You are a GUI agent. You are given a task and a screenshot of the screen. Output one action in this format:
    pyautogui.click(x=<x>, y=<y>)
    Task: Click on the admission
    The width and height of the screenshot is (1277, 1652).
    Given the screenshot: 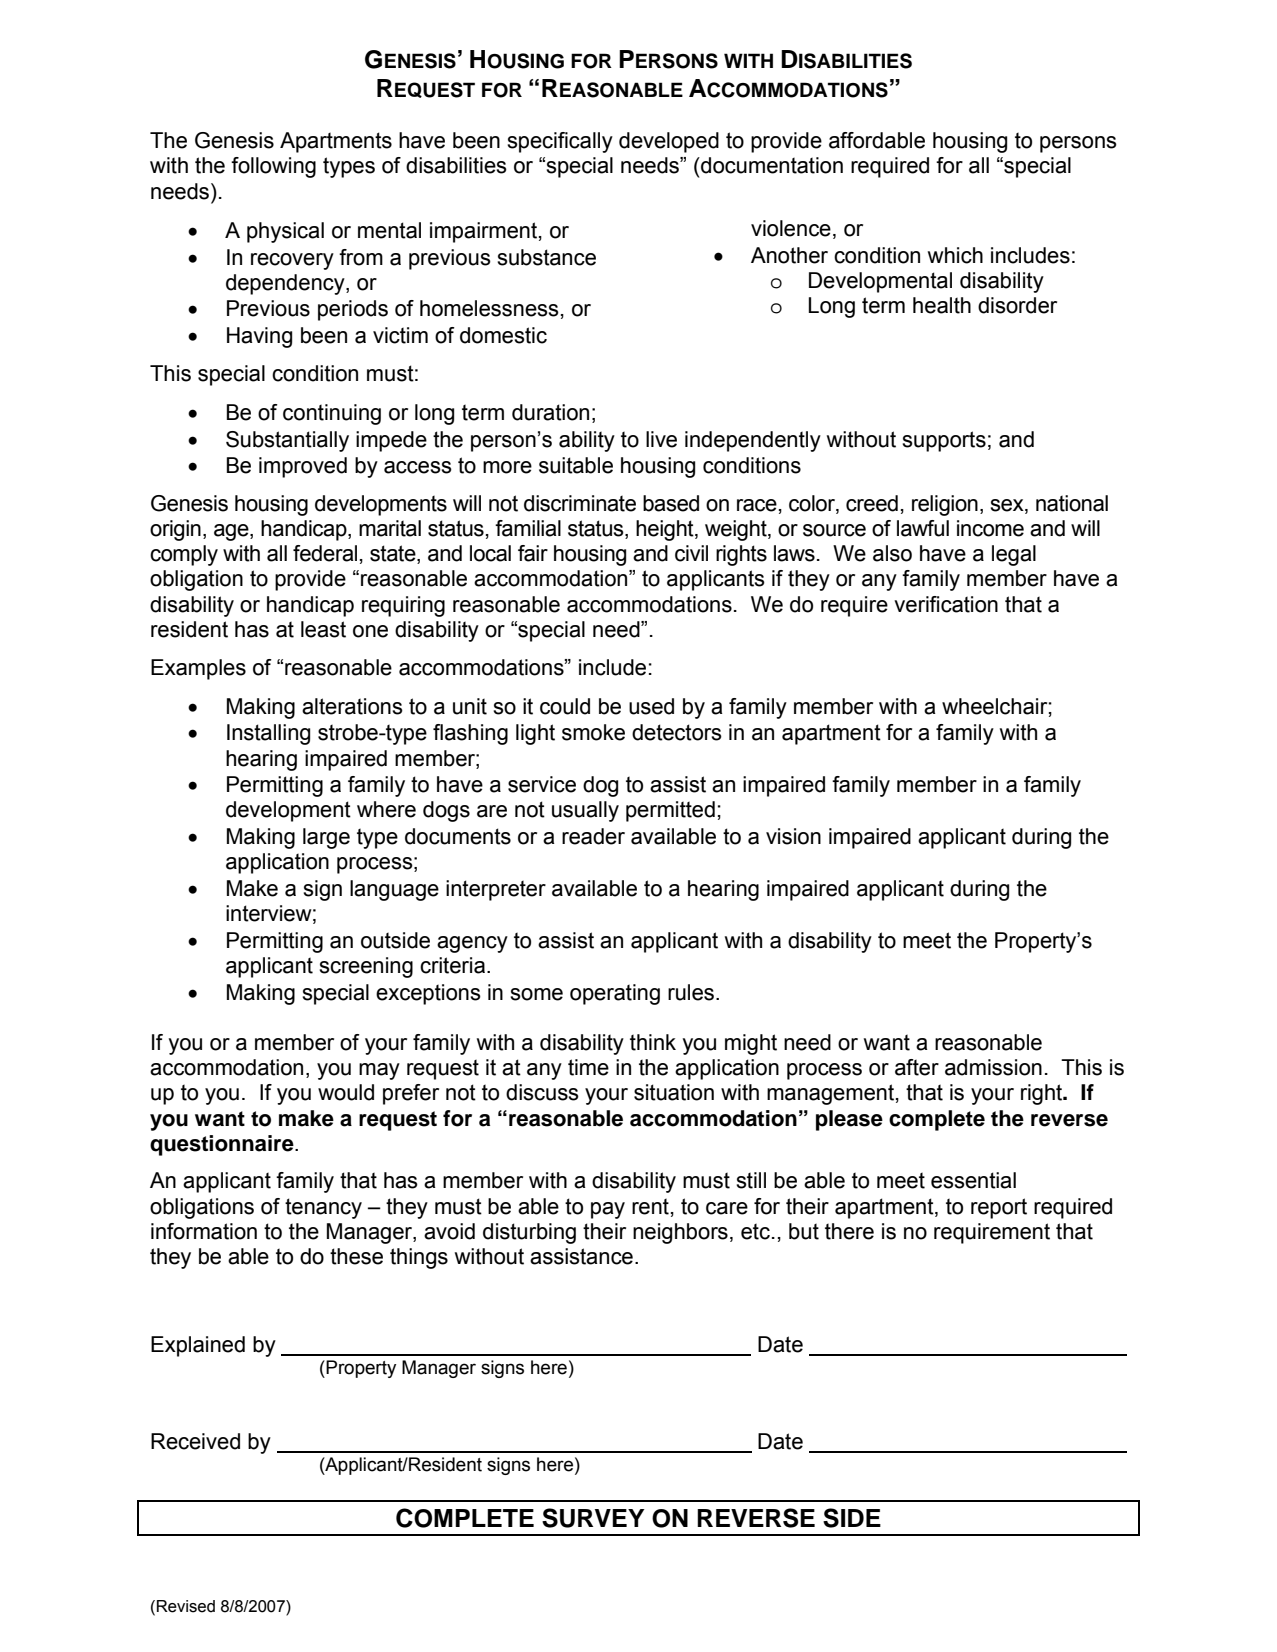 What is the action you would take?
    pyautogui.click(x=993, y=1067)
